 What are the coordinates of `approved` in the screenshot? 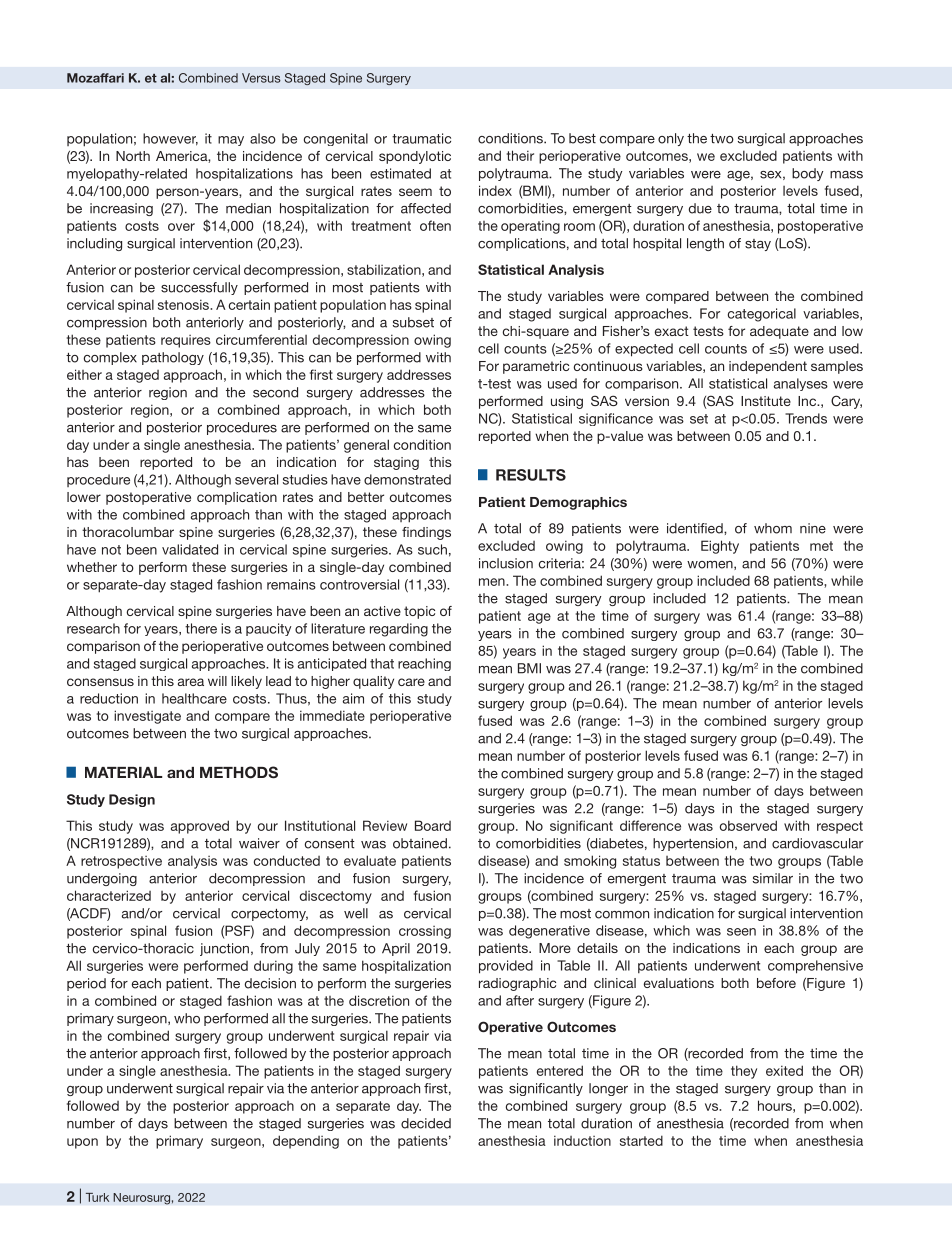 It's located at (200, 827).
